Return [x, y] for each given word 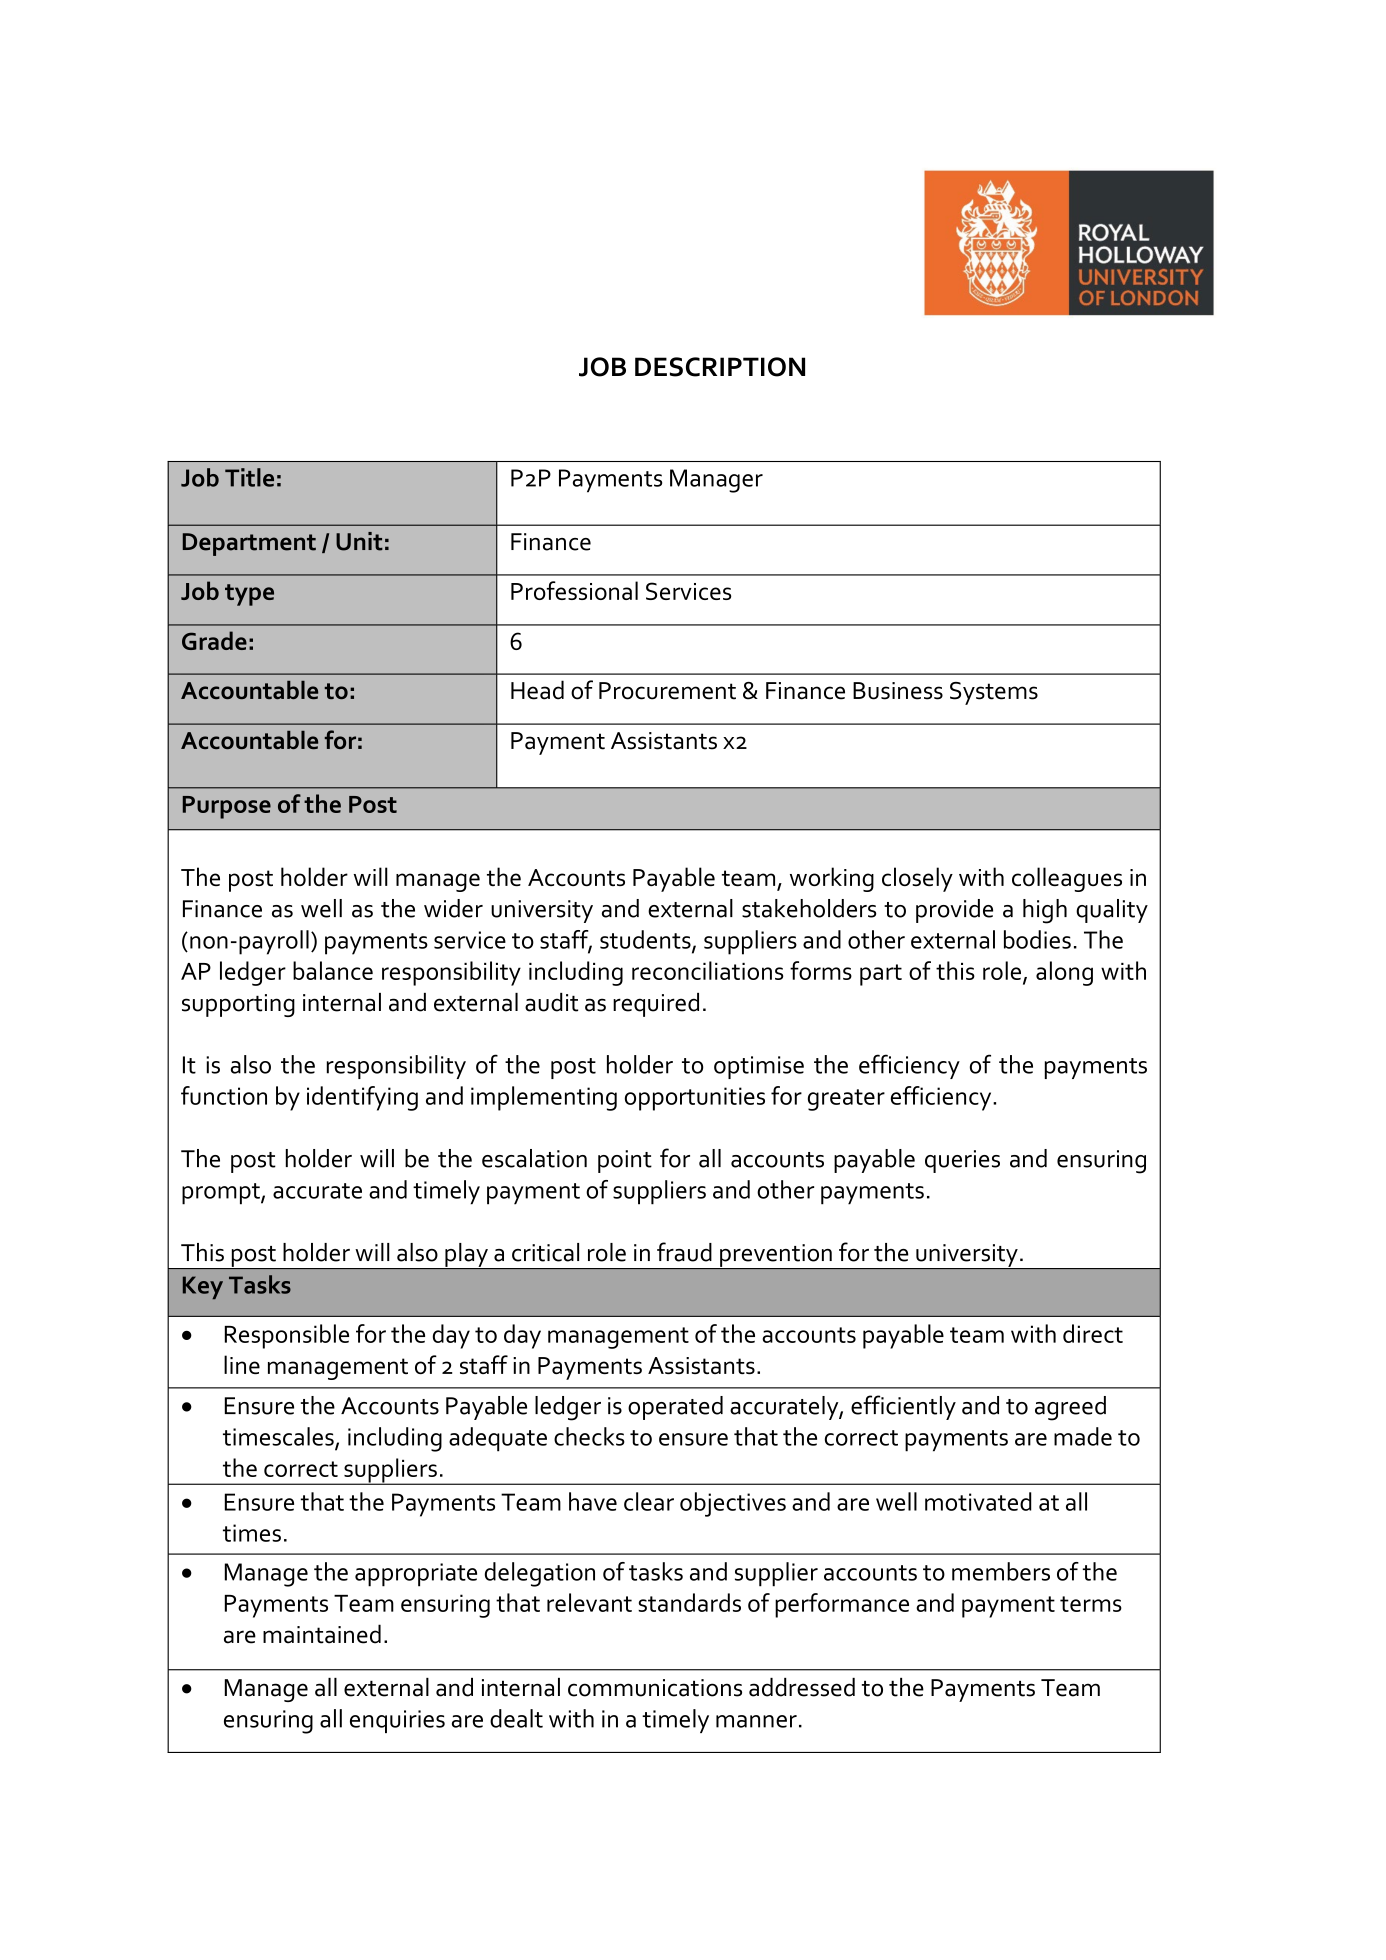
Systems [994, 693]
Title [249, 477]
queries [962, 1161]
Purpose [227, 807]
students [646, 940]
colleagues [1067, 879]
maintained [322, 1634]
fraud [684, 1252]
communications [655, 1688]
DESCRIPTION [720, 367]
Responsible [287, 1336]
